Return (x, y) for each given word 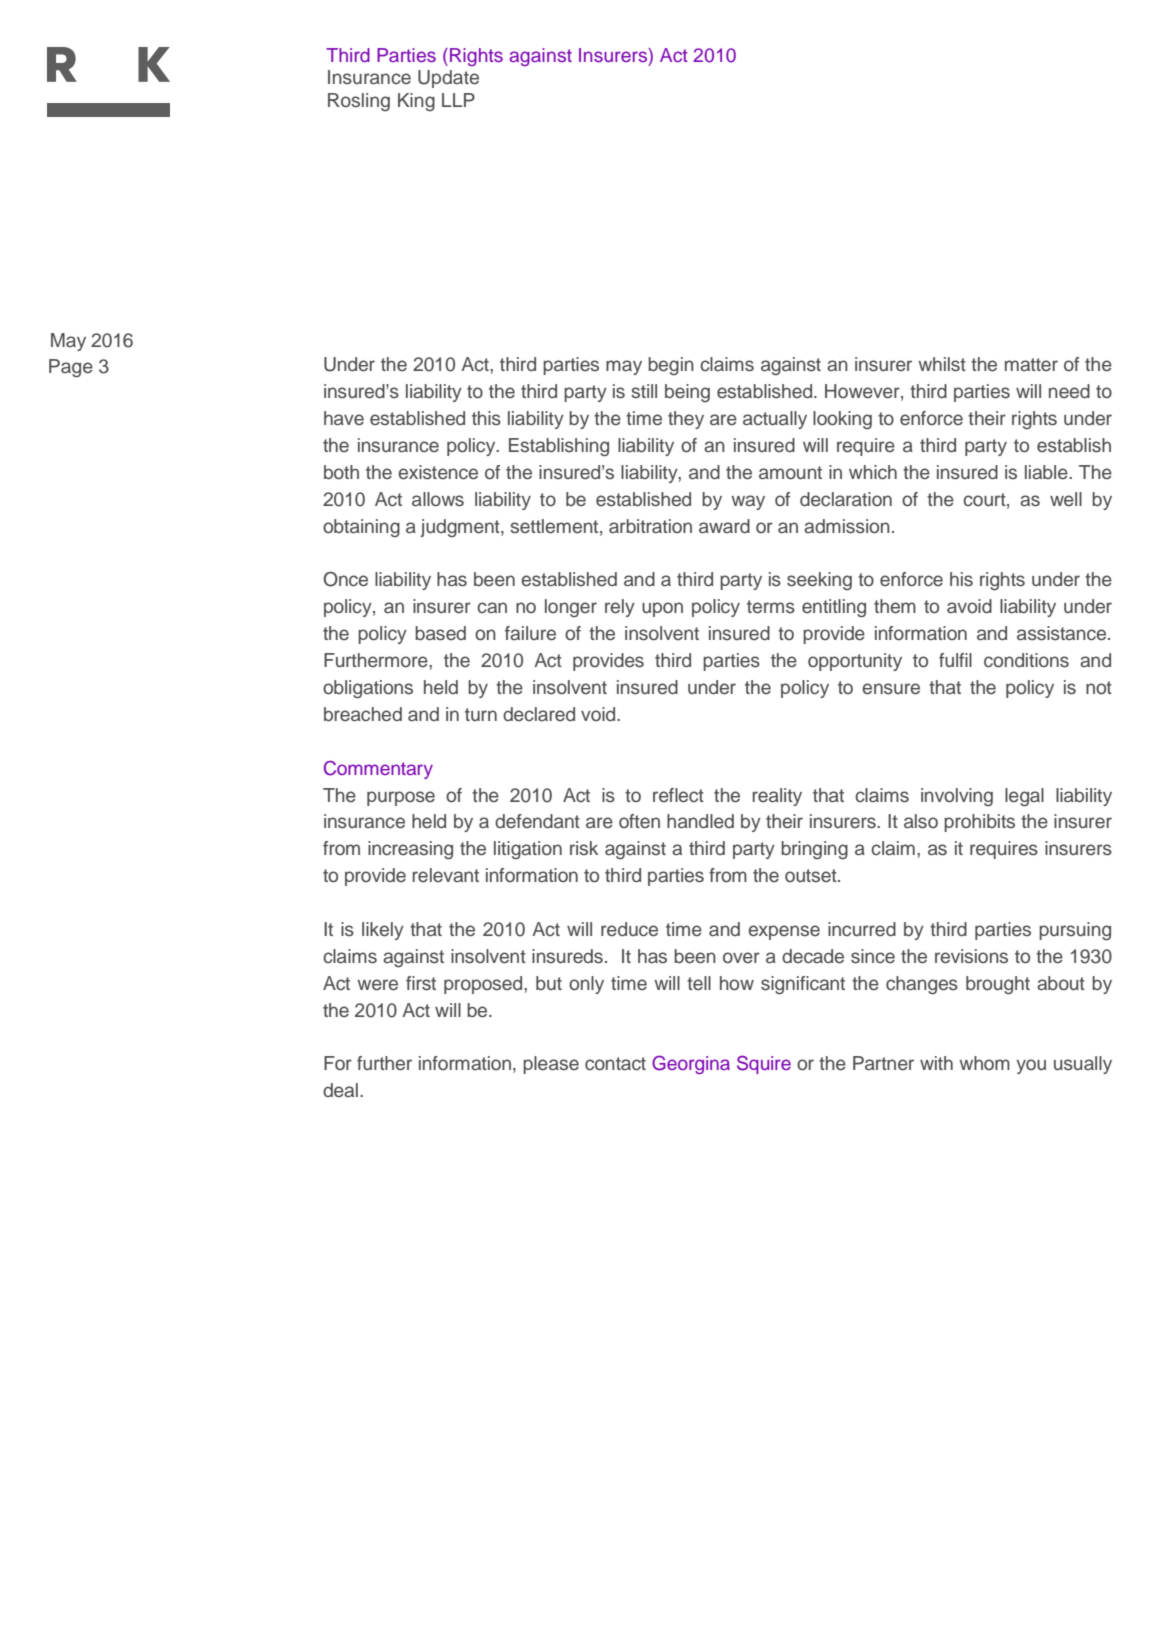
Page (71, 368)
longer (571, 608)
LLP (458, 100)
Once (345, 579)
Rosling (359, 102)
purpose (401, 798)
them (895, 606)
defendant (537, 821)
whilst (942, 364)
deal (340, 1090)
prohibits (979, 823)
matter (1031, 365)
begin (671, 366)
